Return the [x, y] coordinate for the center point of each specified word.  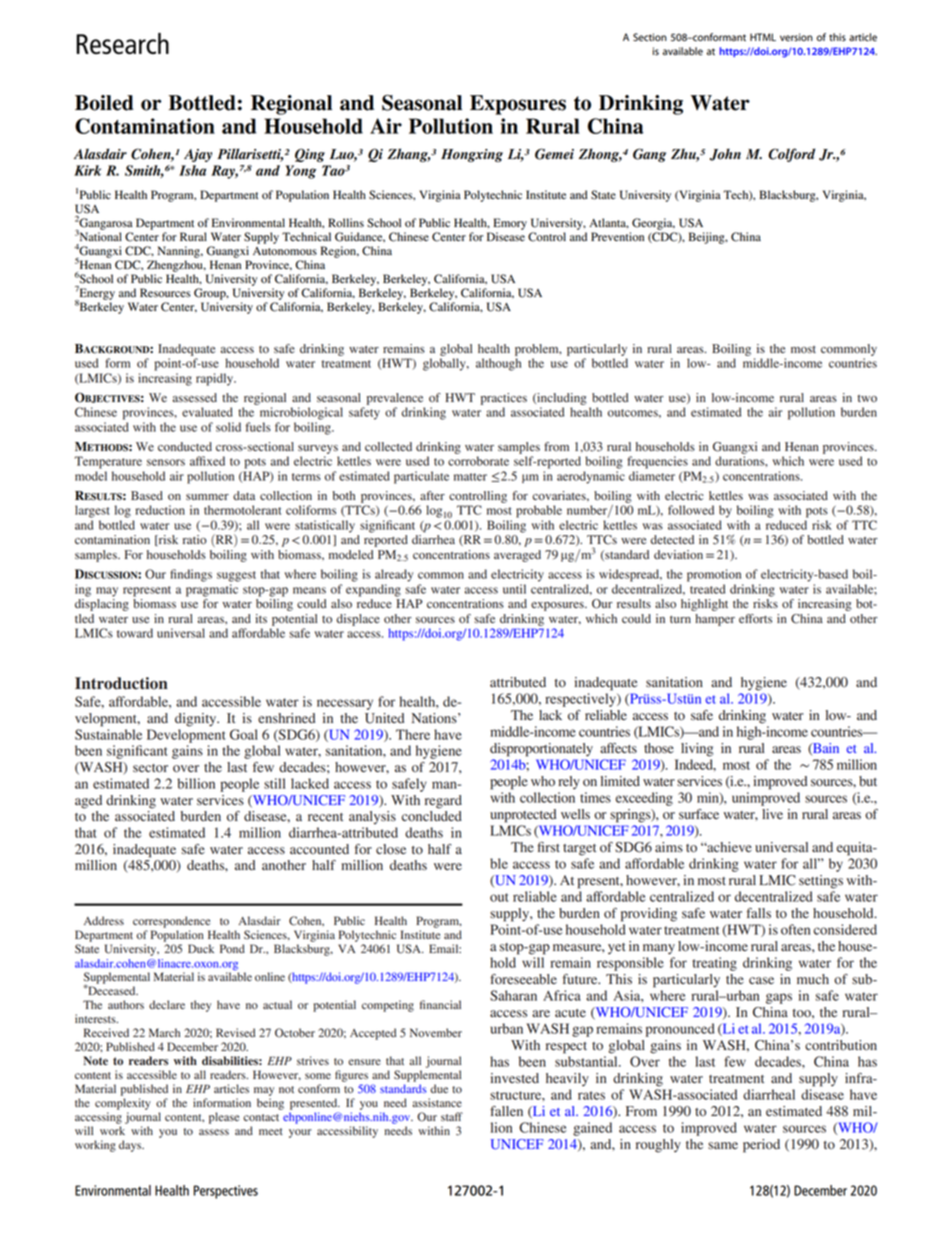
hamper [715, 620]
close [391, 849]
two [867, 398]
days [131, 1146]
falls [759, 913]
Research [122, 43]
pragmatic [212, 590]
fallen [506, 1111]
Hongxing [472, 155]
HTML [763, 37]
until [514, 589]
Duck [201, 948]
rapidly [216, 379]
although [498, 364]
